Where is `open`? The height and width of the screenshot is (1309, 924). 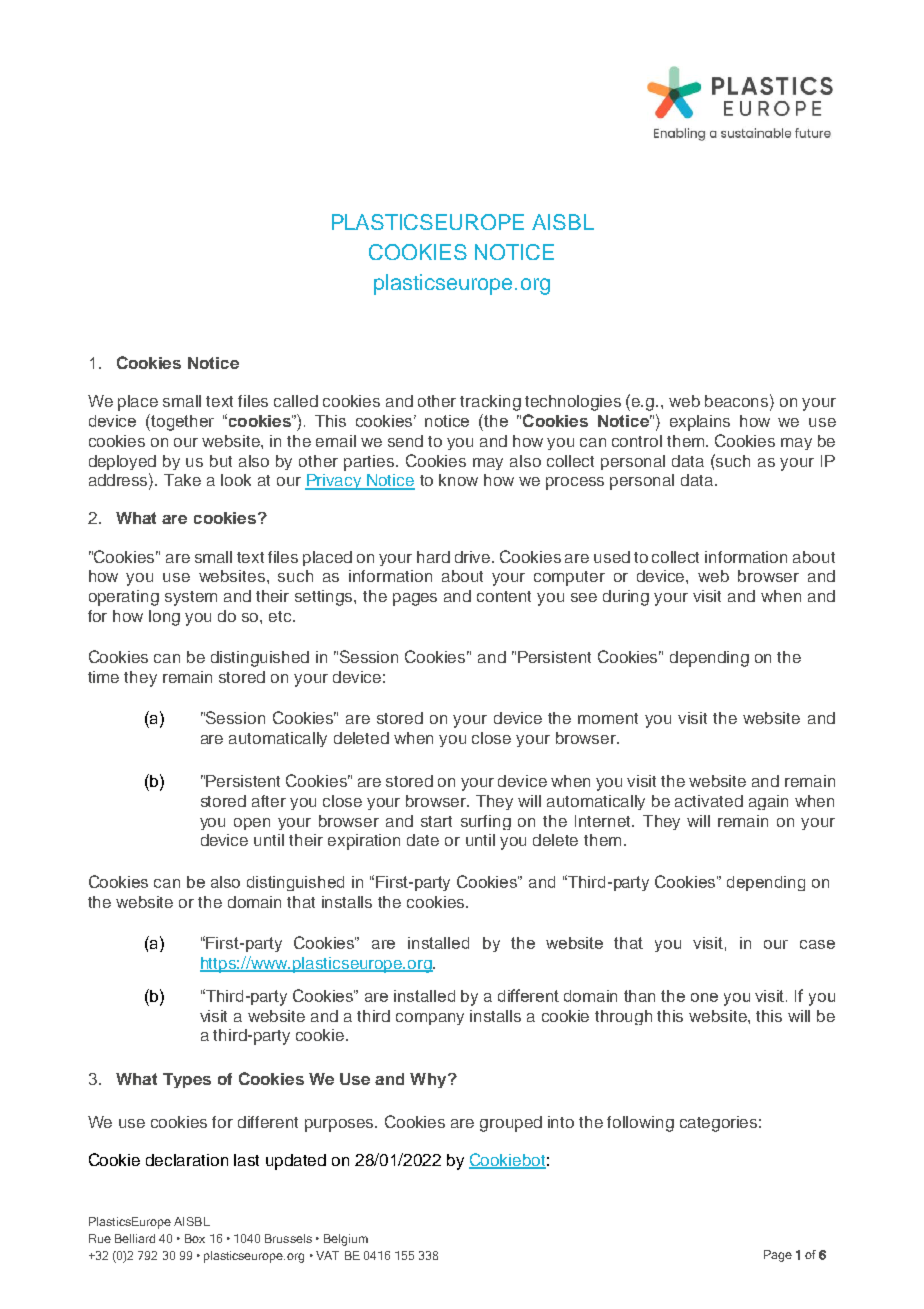
open is located at coordinates (252, 824).
